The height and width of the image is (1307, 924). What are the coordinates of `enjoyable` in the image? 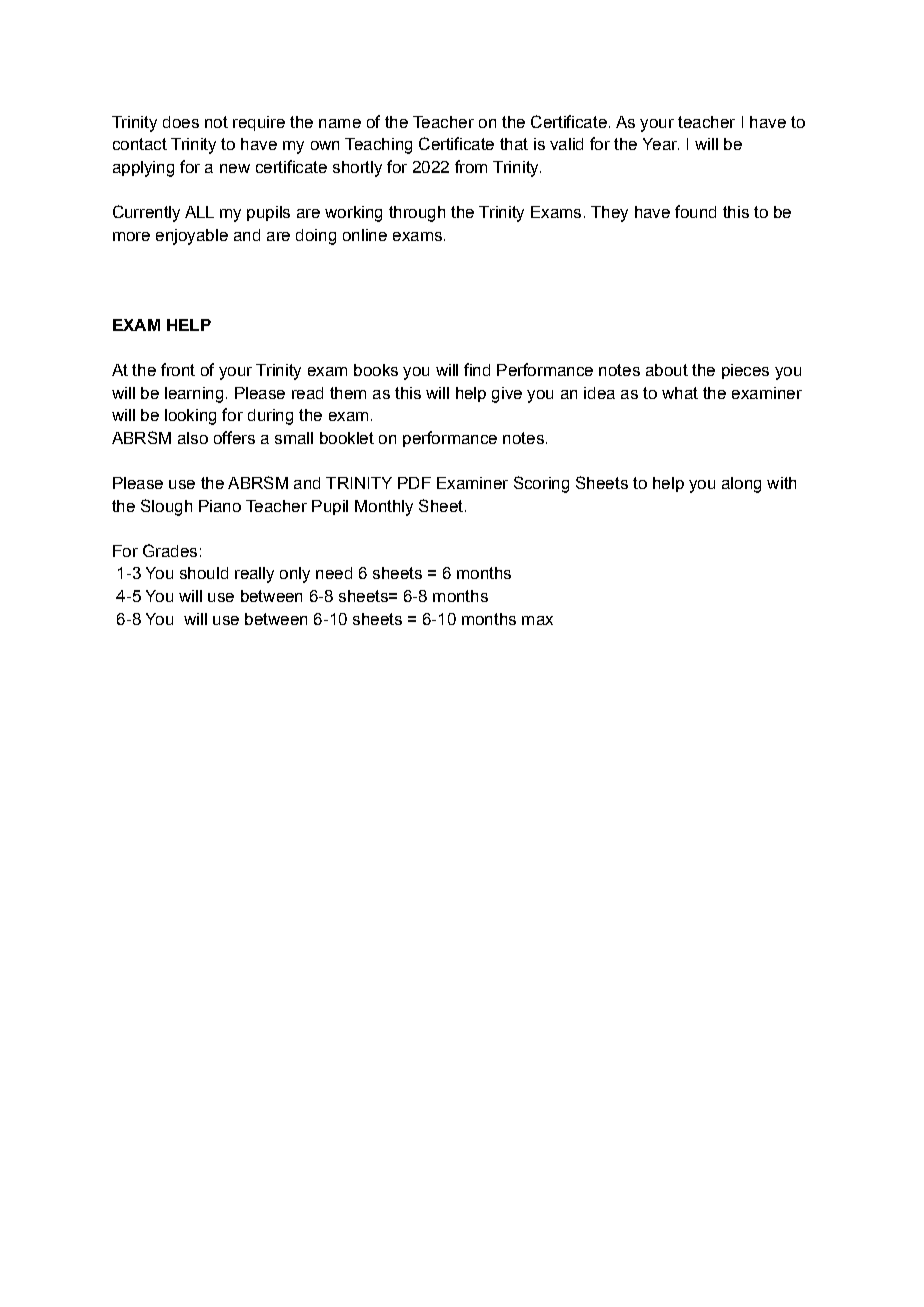 It's located at (192, 237).
